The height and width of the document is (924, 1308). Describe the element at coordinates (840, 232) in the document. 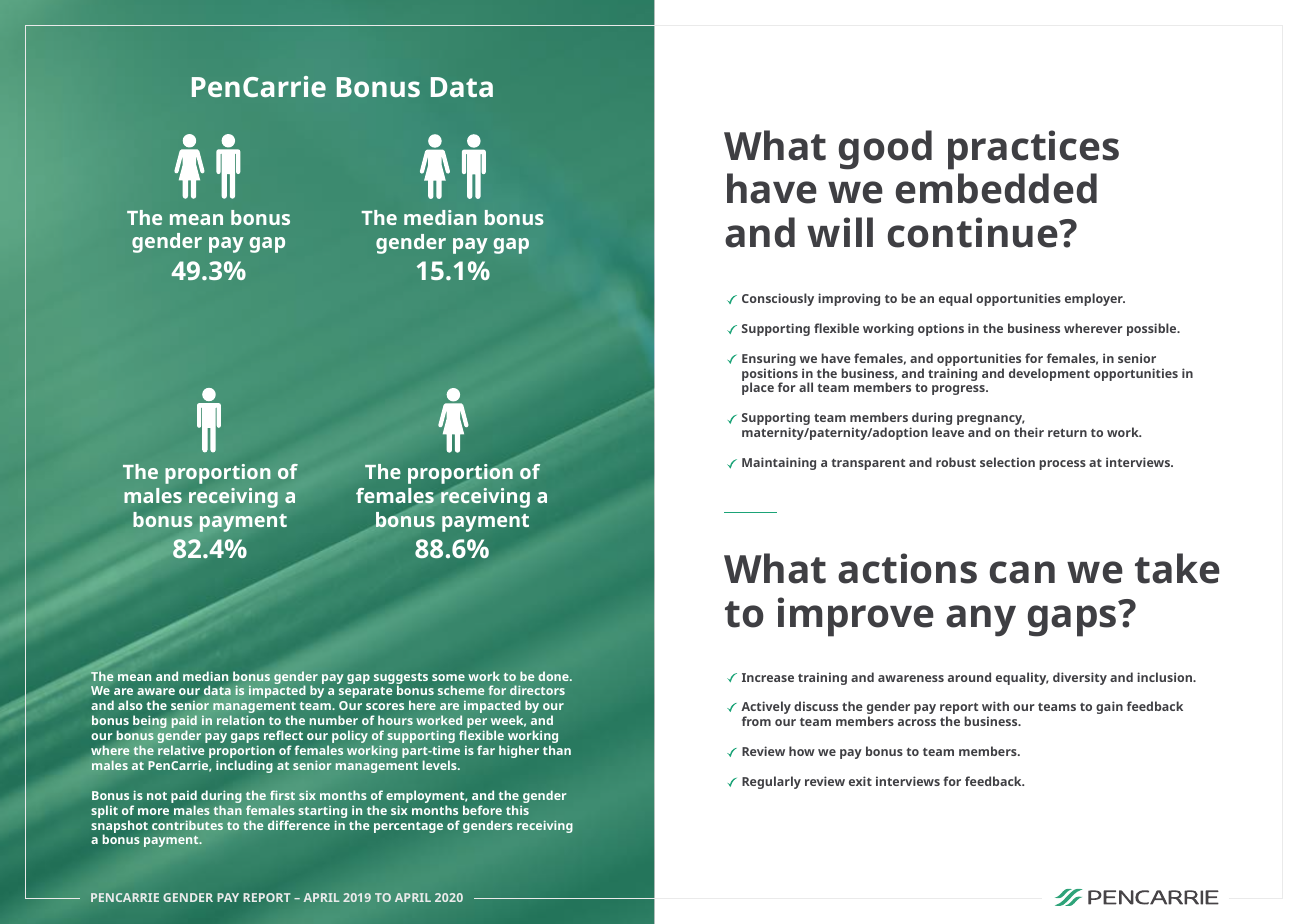

I see `will` at that location.
